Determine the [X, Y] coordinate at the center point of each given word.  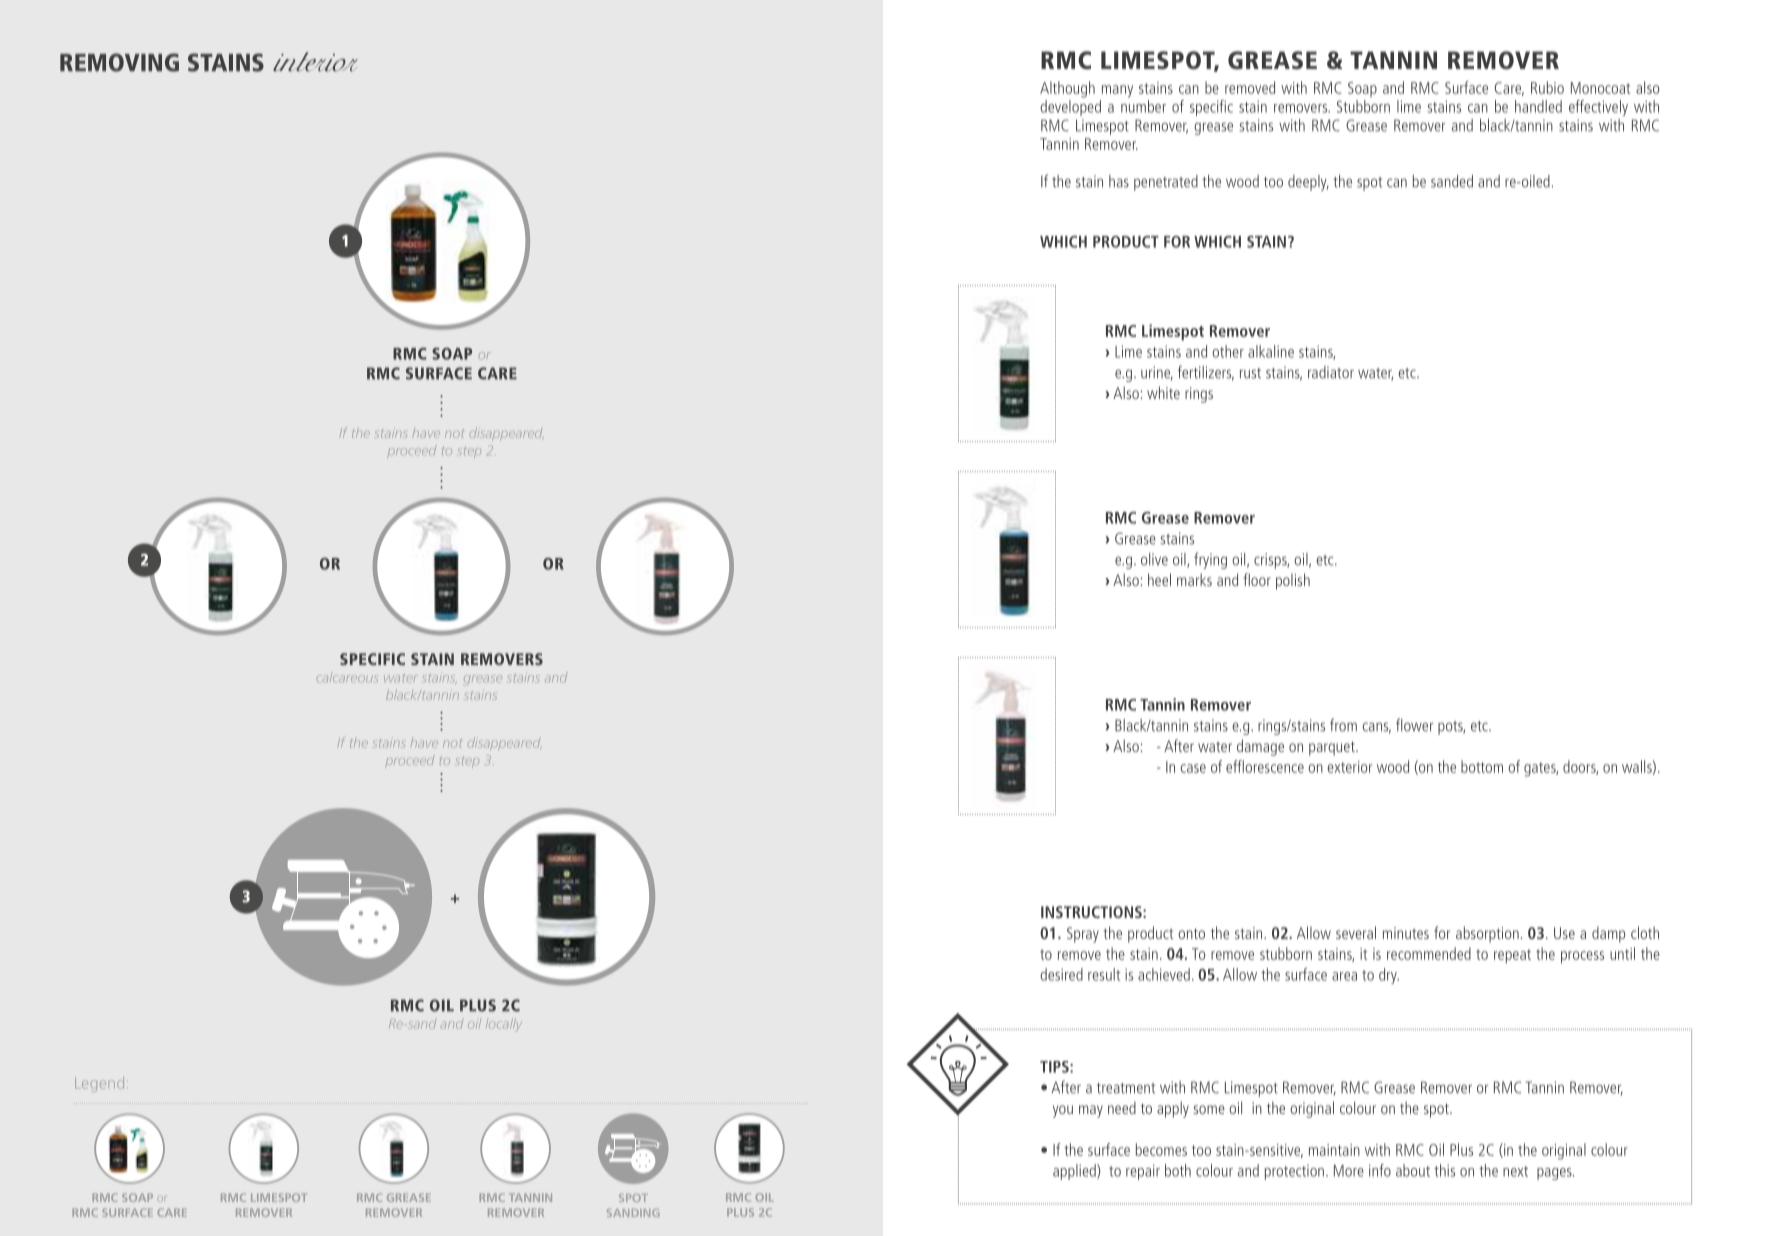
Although [1067, 89]
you [1063, 1111]
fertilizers [1206, 373]
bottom [1482, 766]
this [1444, 1170]
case [1193, 768]
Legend [99, 1084]
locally [504, 1025]
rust [1250, 373]
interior [315, 62]
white [1163, 392]
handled [1538, 106]
